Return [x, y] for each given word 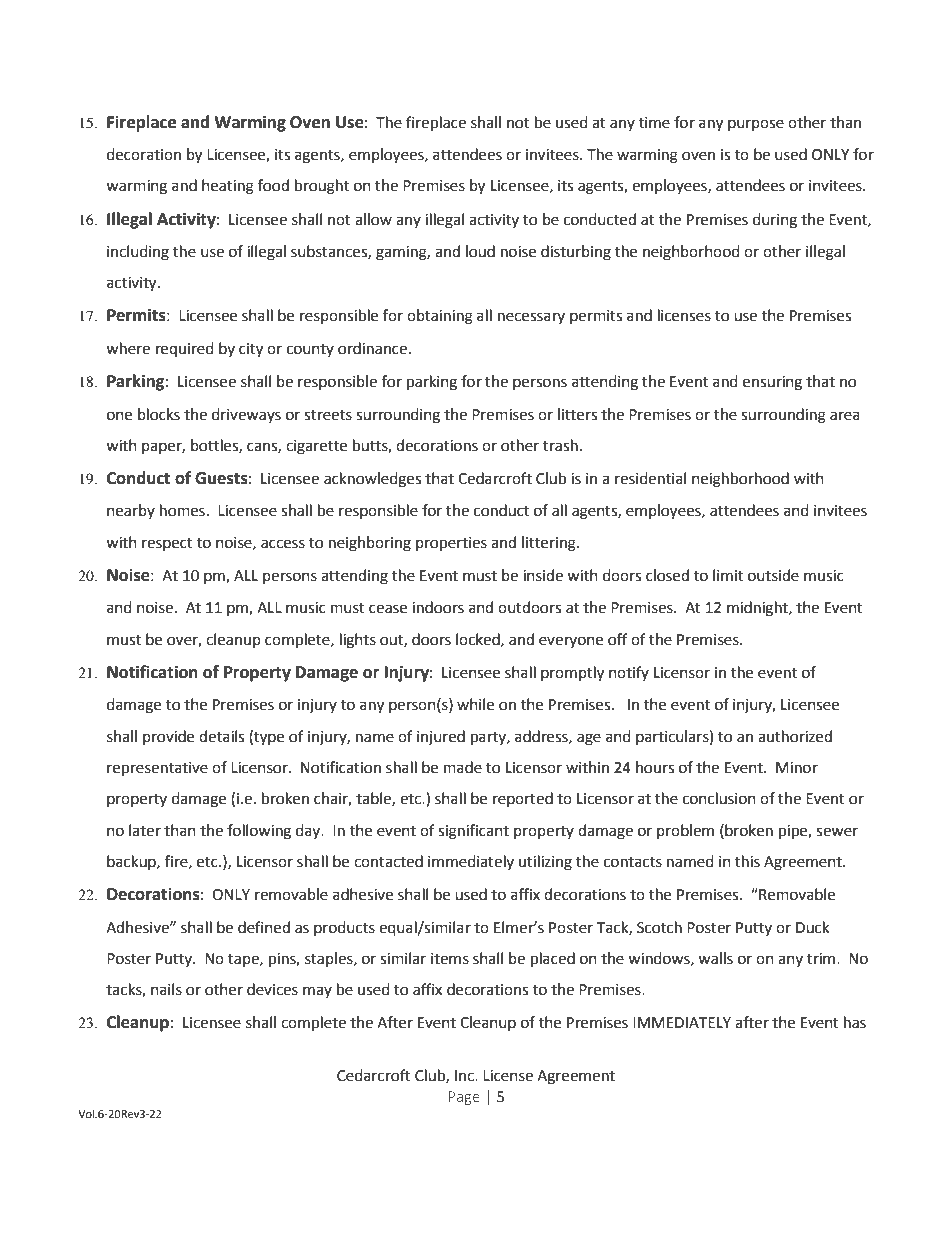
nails [166, 989]
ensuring [772, 383]
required [185, 349]
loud [480, 251]
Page [464, 1098]
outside [773, 575]
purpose [756, 125]
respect [167, 544]
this [747, 861]
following [259, 832]
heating [228, 187]
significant [473, 832]
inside [543, 575]
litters [577, 414]
